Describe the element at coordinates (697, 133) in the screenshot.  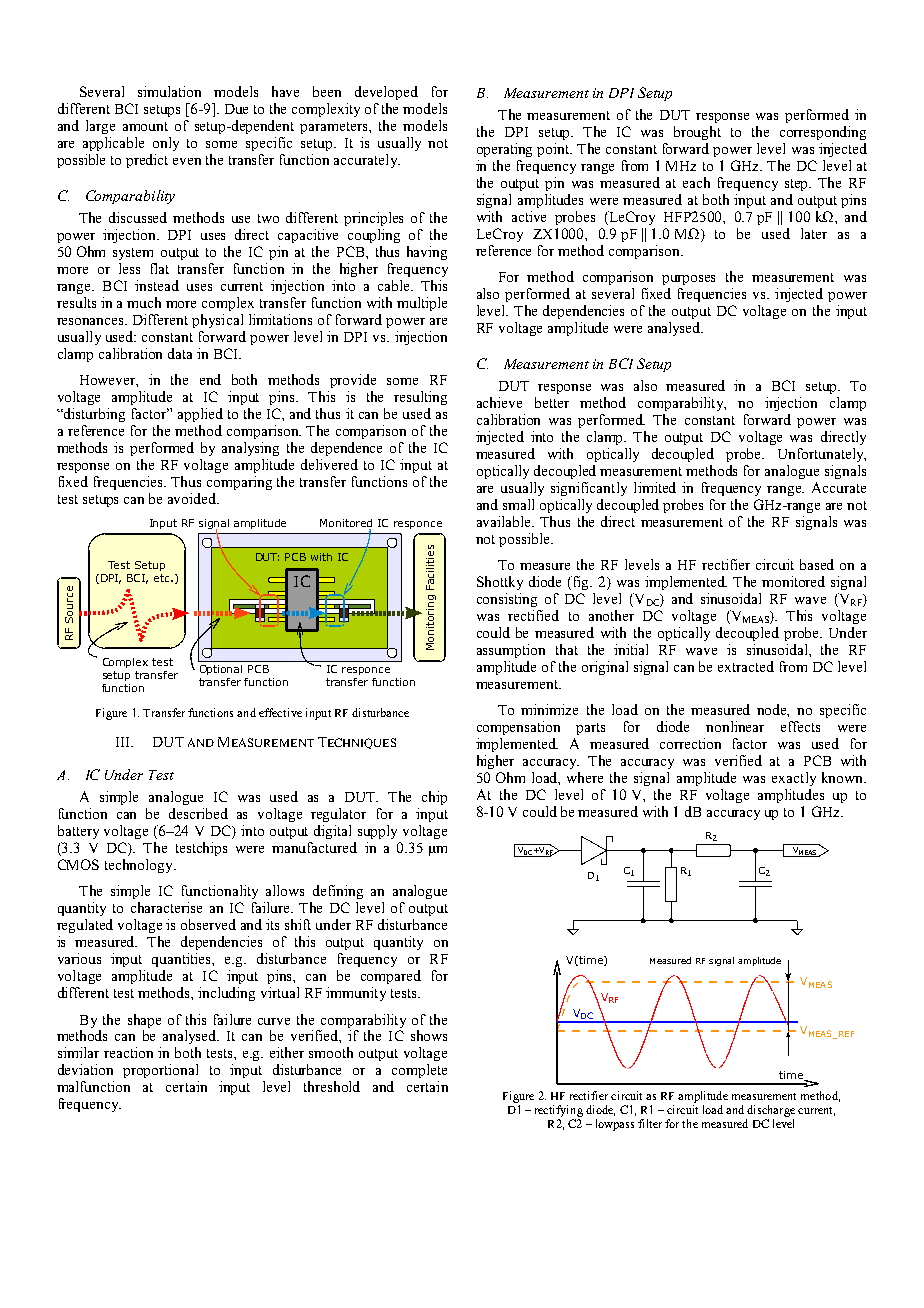
I see `brought` at that location.
